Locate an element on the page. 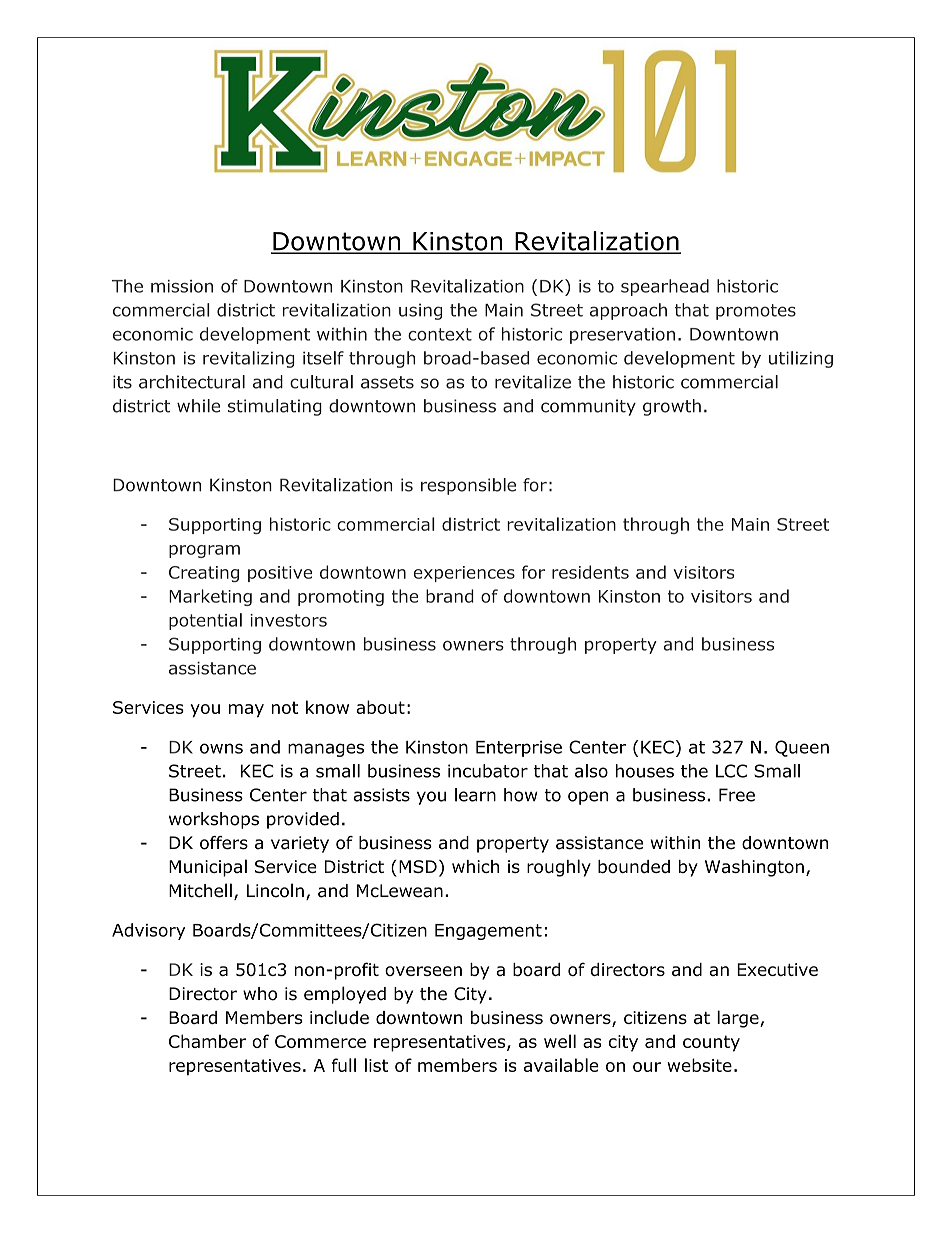 The image size is (952, 1233). residents is located at coordinates (590, 572).
